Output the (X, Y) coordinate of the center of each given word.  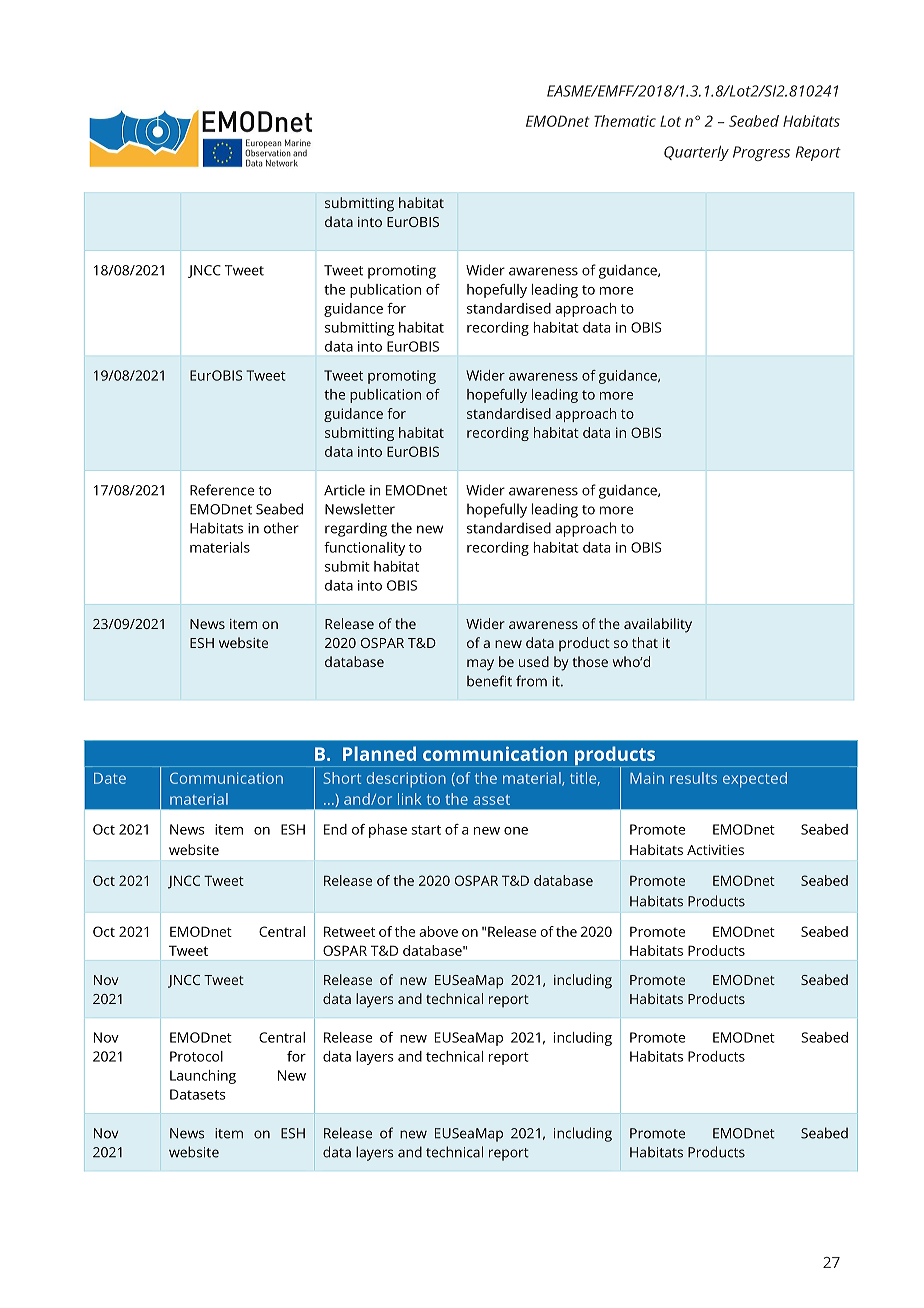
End (335, 829)
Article (344, 490)
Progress (761, 153)
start (426, 830)
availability (658, 625)
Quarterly (696, 153)
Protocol (196, 1056)
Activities (715, 850)
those (590, 661)
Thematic (625, 121)
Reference (222, 490)
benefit (489, 681)
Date (110, 778)
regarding (356, 529)
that (645, 642)
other (281, 528)
